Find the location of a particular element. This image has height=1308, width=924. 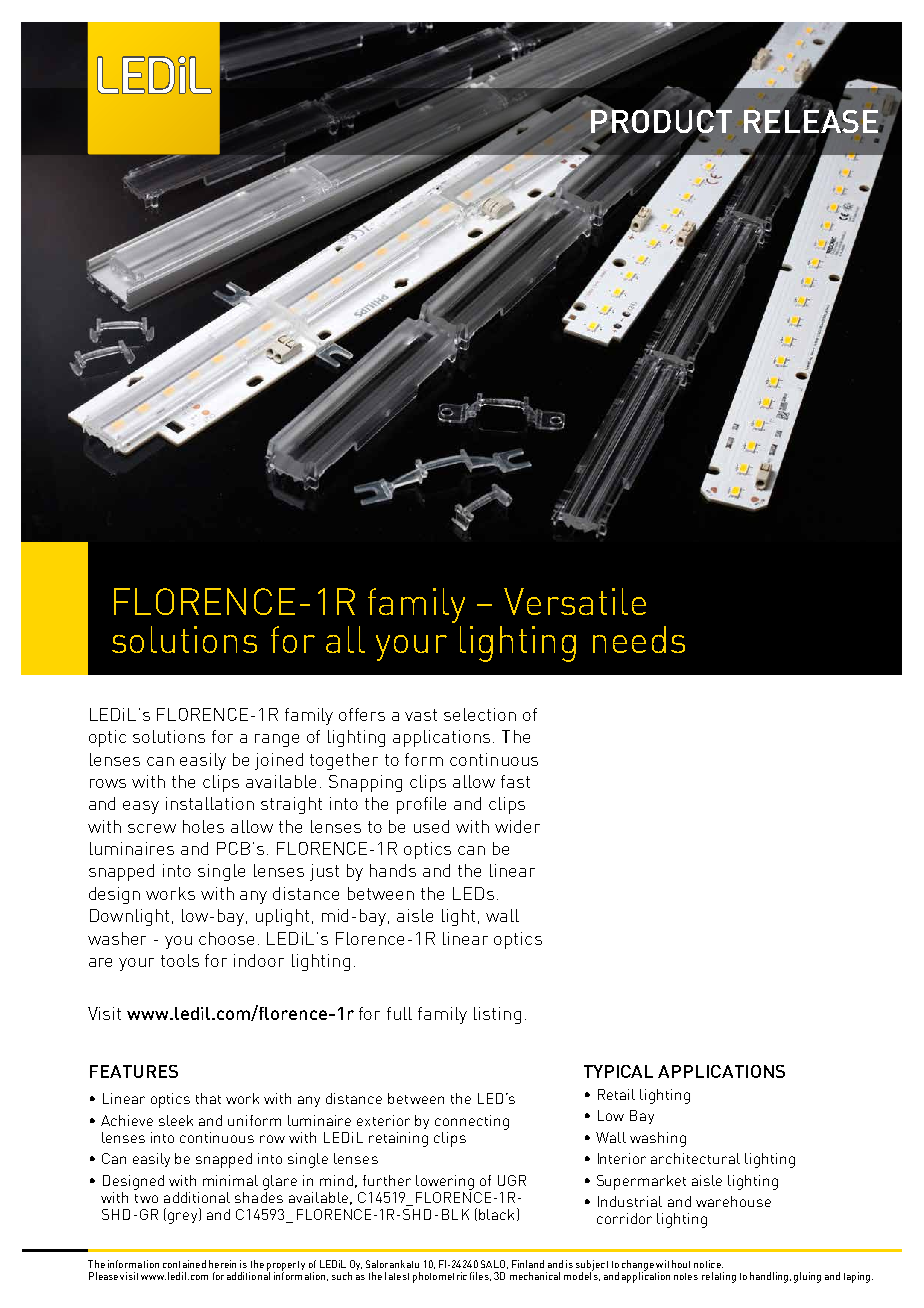

FEATURES is located at coordinates (134, 1071).
